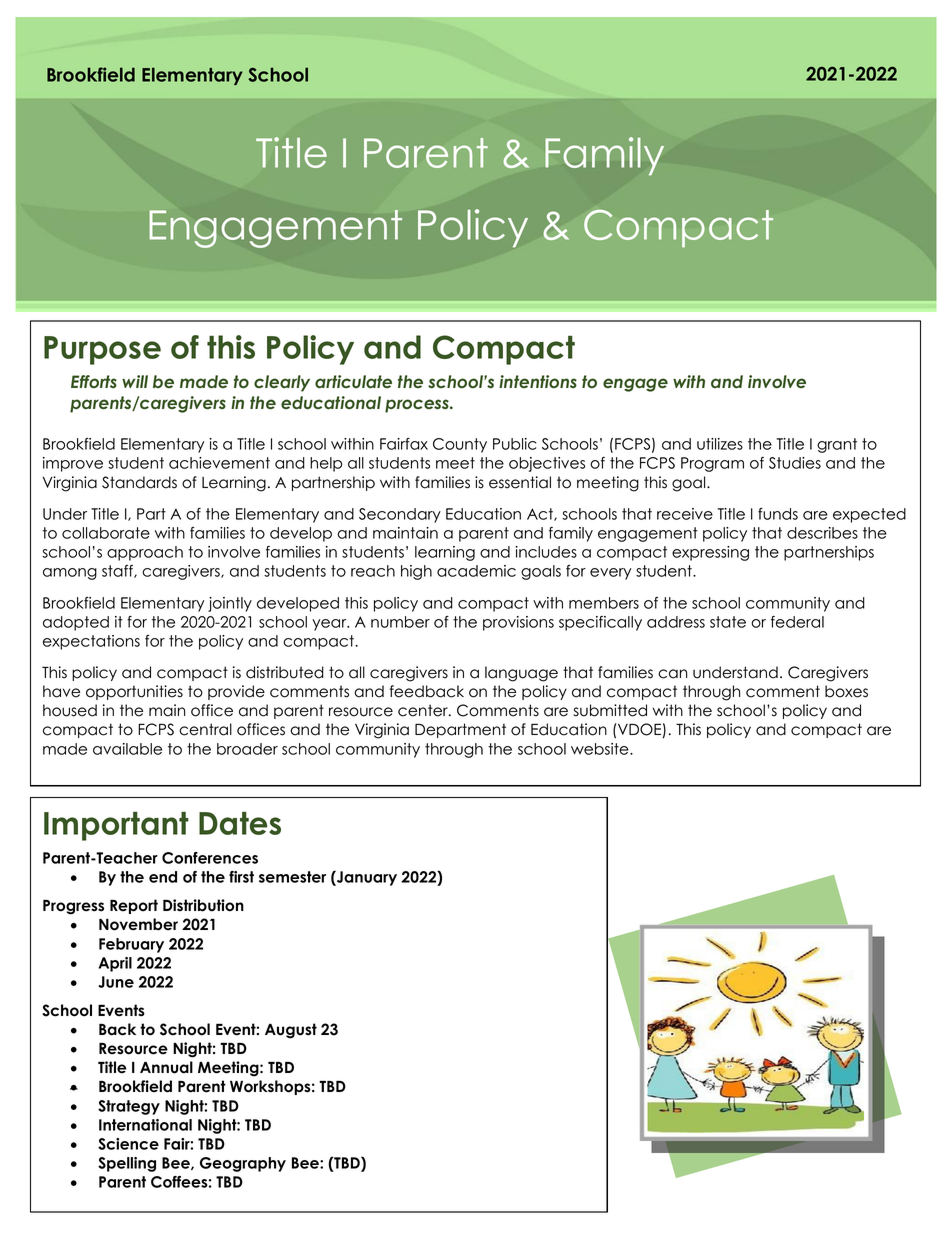 This document has height=1233, width=952. Describe the element at coordinates (128, 1144) in the document. I see `Science` at that location.
